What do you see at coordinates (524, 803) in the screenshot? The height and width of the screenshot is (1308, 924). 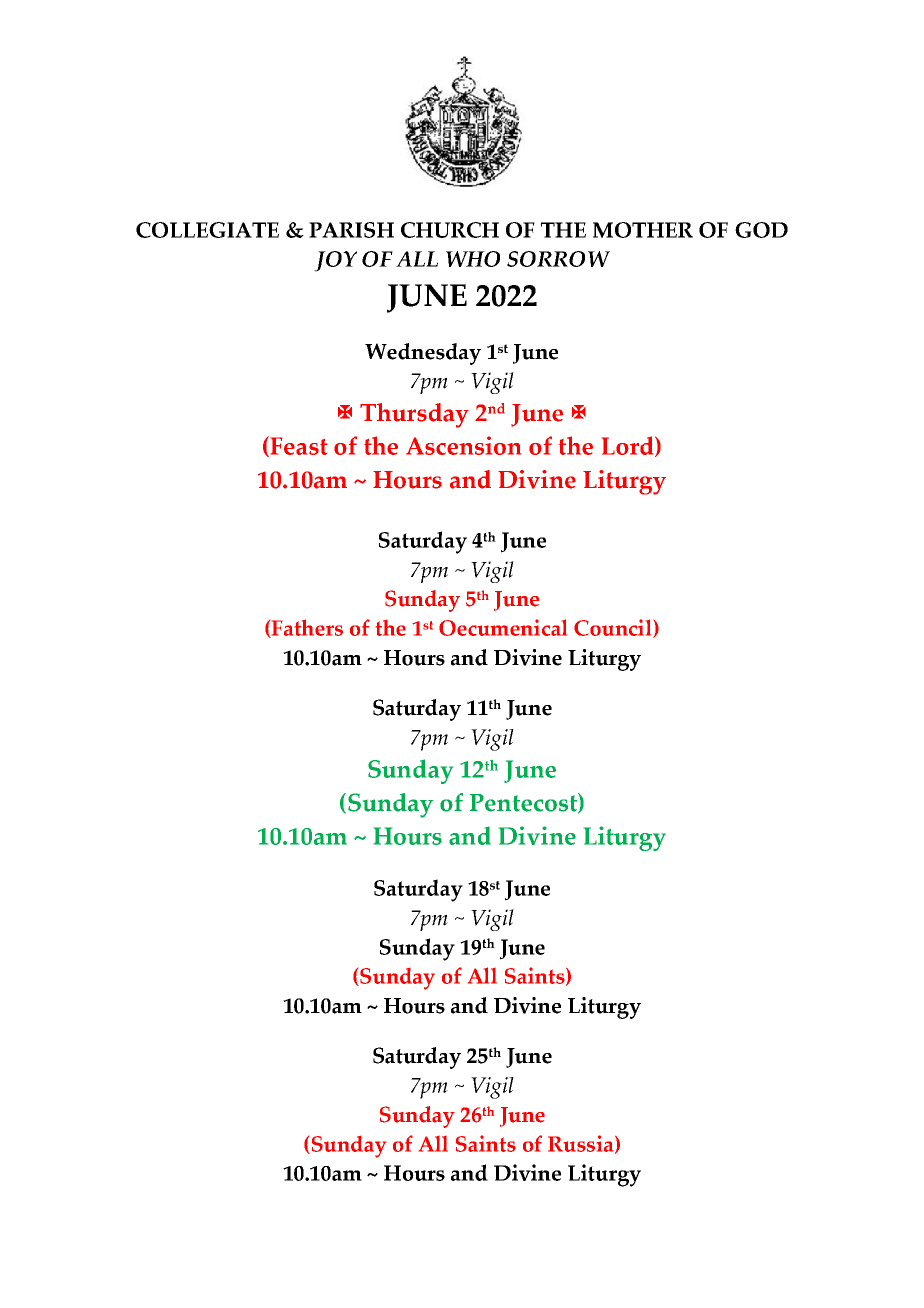 I see `Pentecost` at bounding box center [524, 803].
